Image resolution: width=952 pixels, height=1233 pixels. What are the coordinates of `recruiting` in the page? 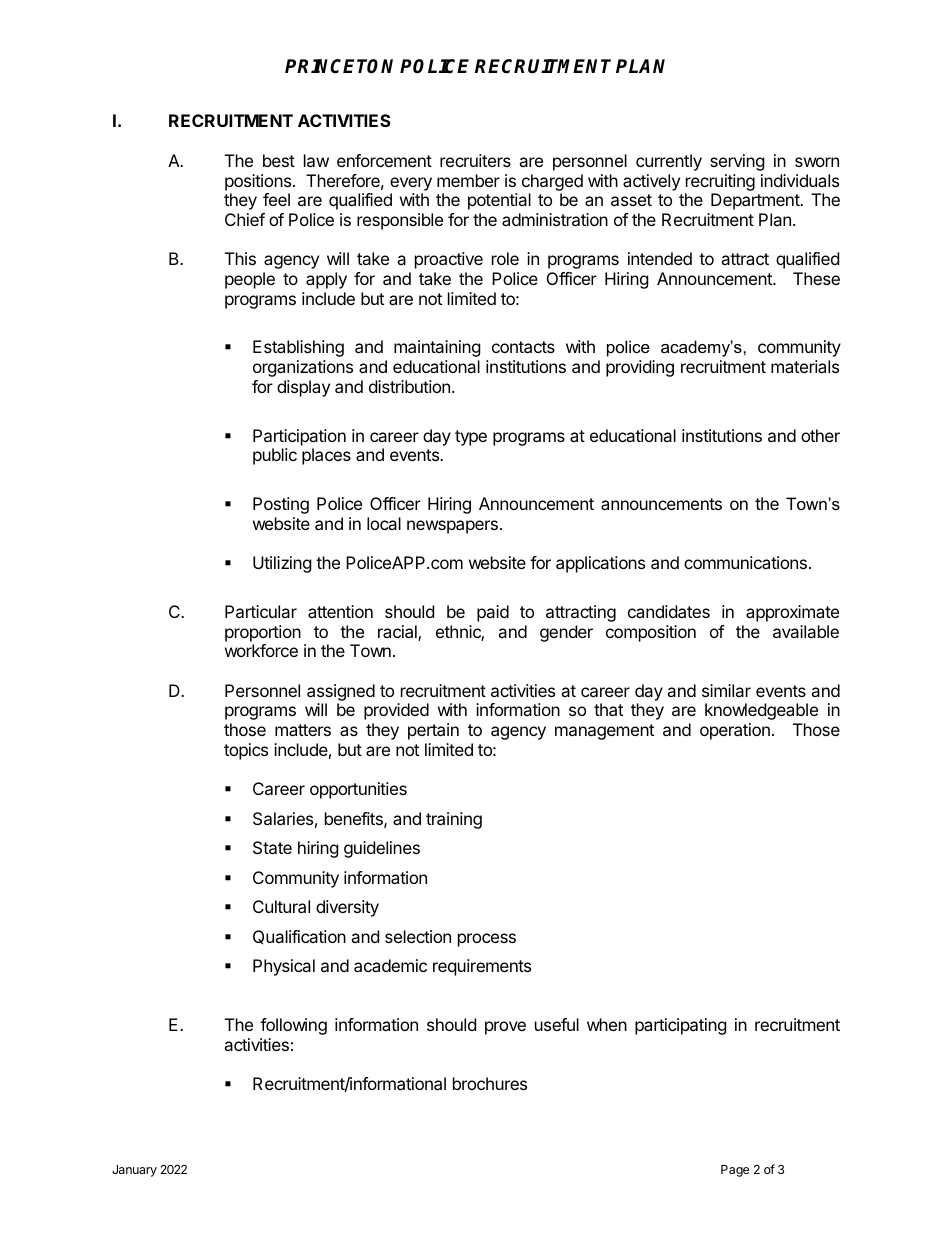 It's located at (720, 182).
